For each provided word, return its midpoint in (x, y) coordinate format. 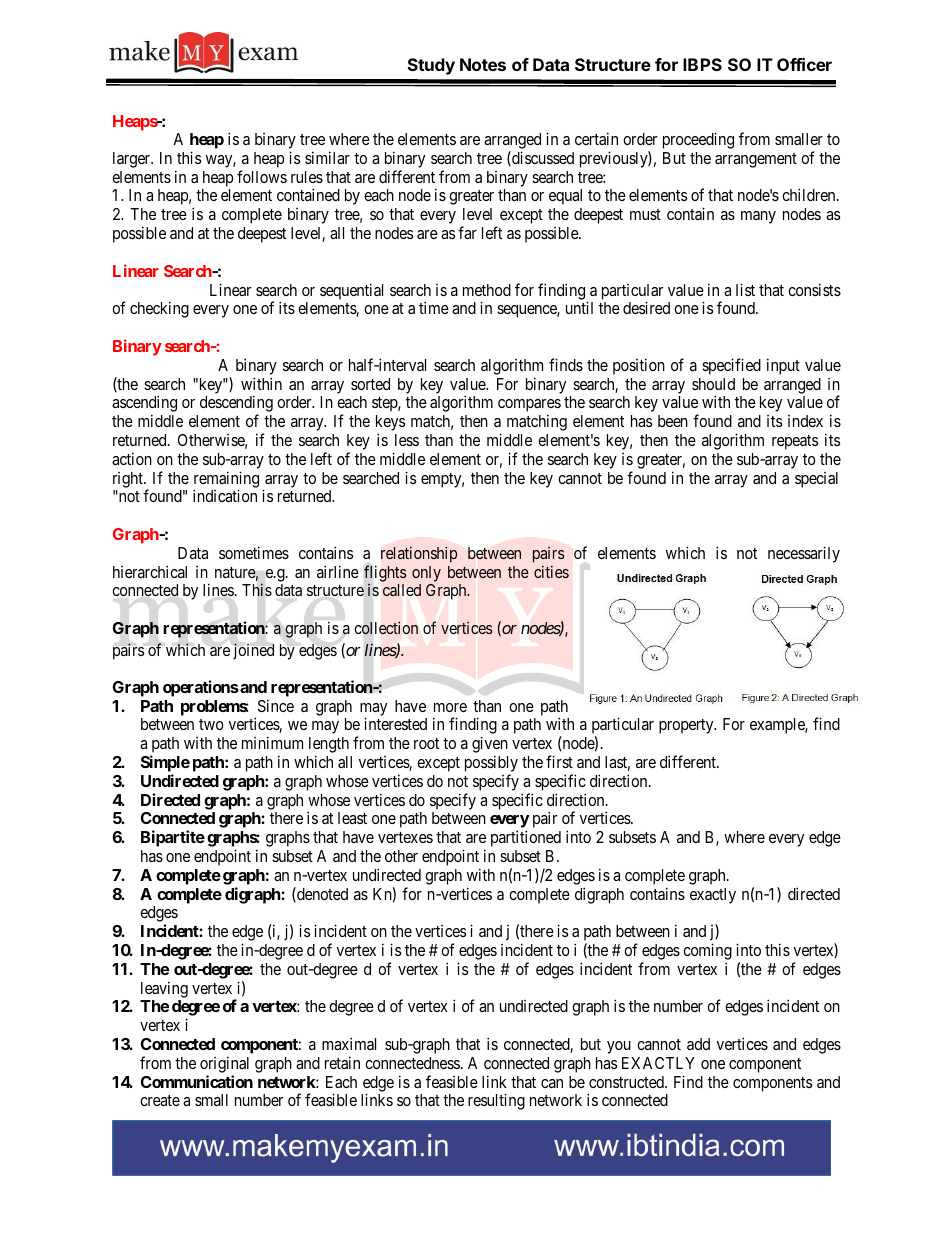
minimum (272, 742)
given (490, 746)
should (713, 384)
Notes (483, 64)
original (224, 1064)
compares (529, 407)
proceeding (698, 140)
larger (133, 160)
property (687, 726)
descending (236, 405)
